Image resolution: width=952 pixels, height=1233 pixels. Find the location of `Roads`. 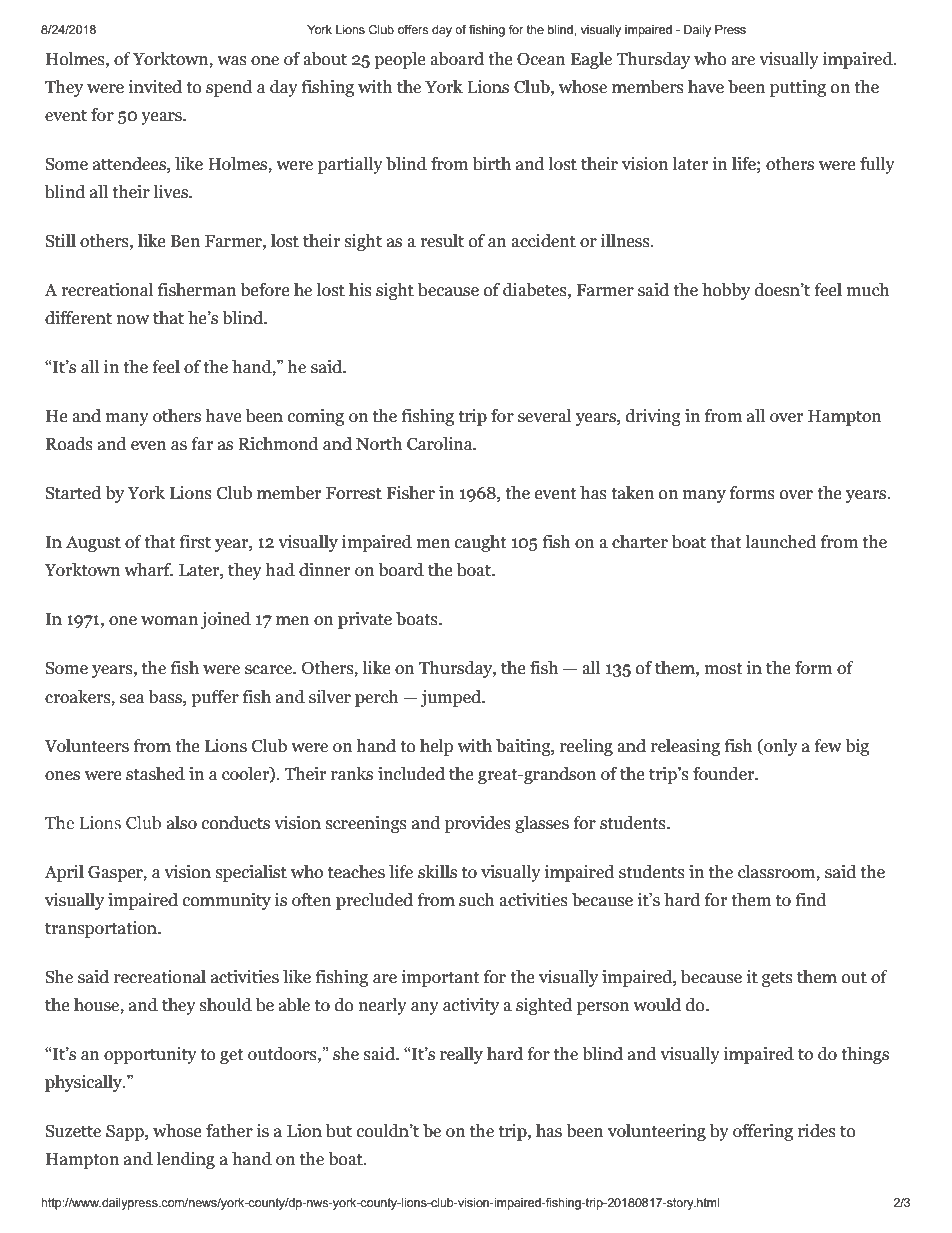

Roads is located at coordinates (69, 444).
